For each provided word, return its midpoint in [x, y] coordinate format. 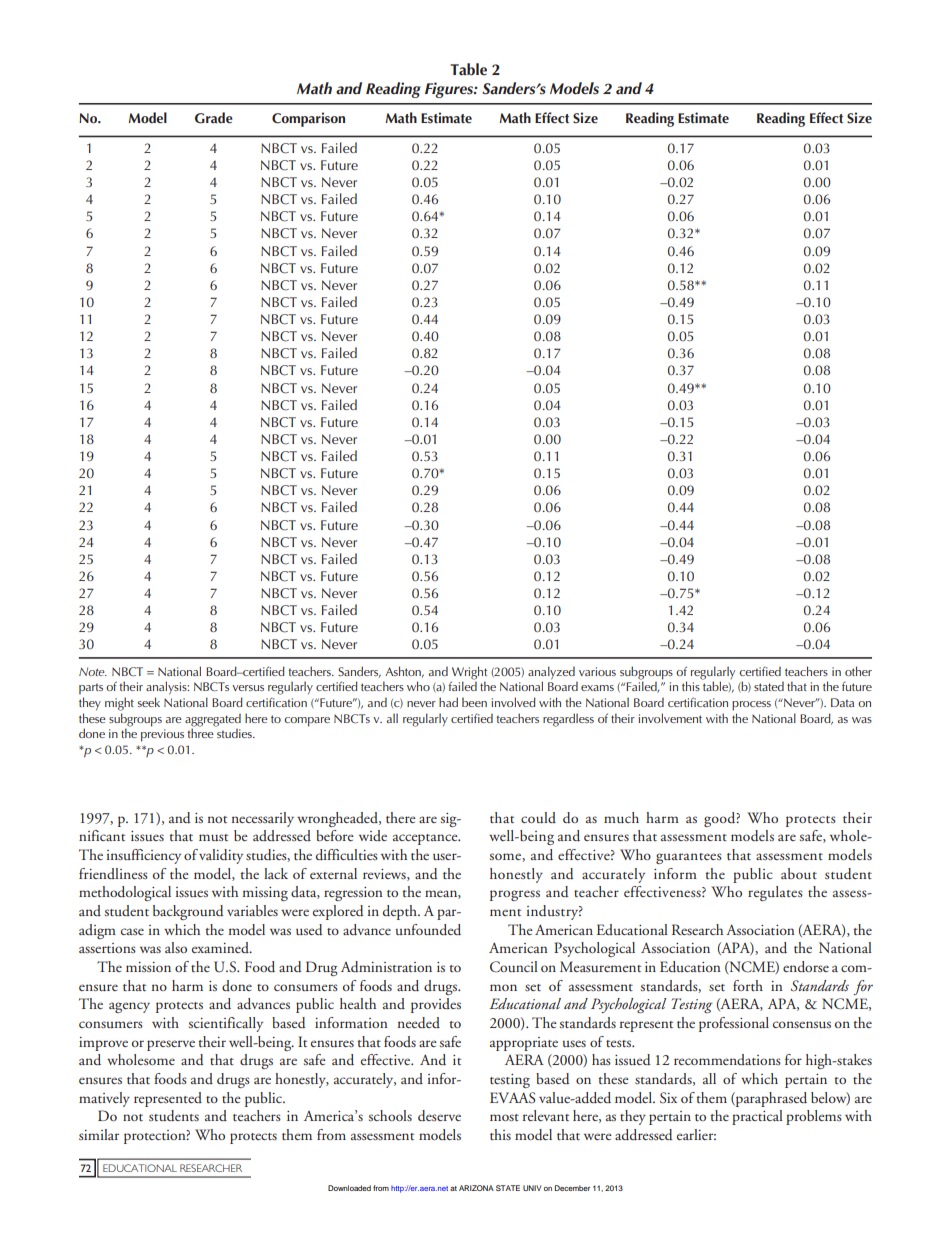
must [213, 837]
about [799, 873]
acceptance [426, 839]
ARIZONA [476, 1188]
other [858, 671]
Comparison [308, 119]
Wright [469, 674]
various [597, 671]
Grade [214, 118]
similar [99, 1134]
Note [93, 671]
